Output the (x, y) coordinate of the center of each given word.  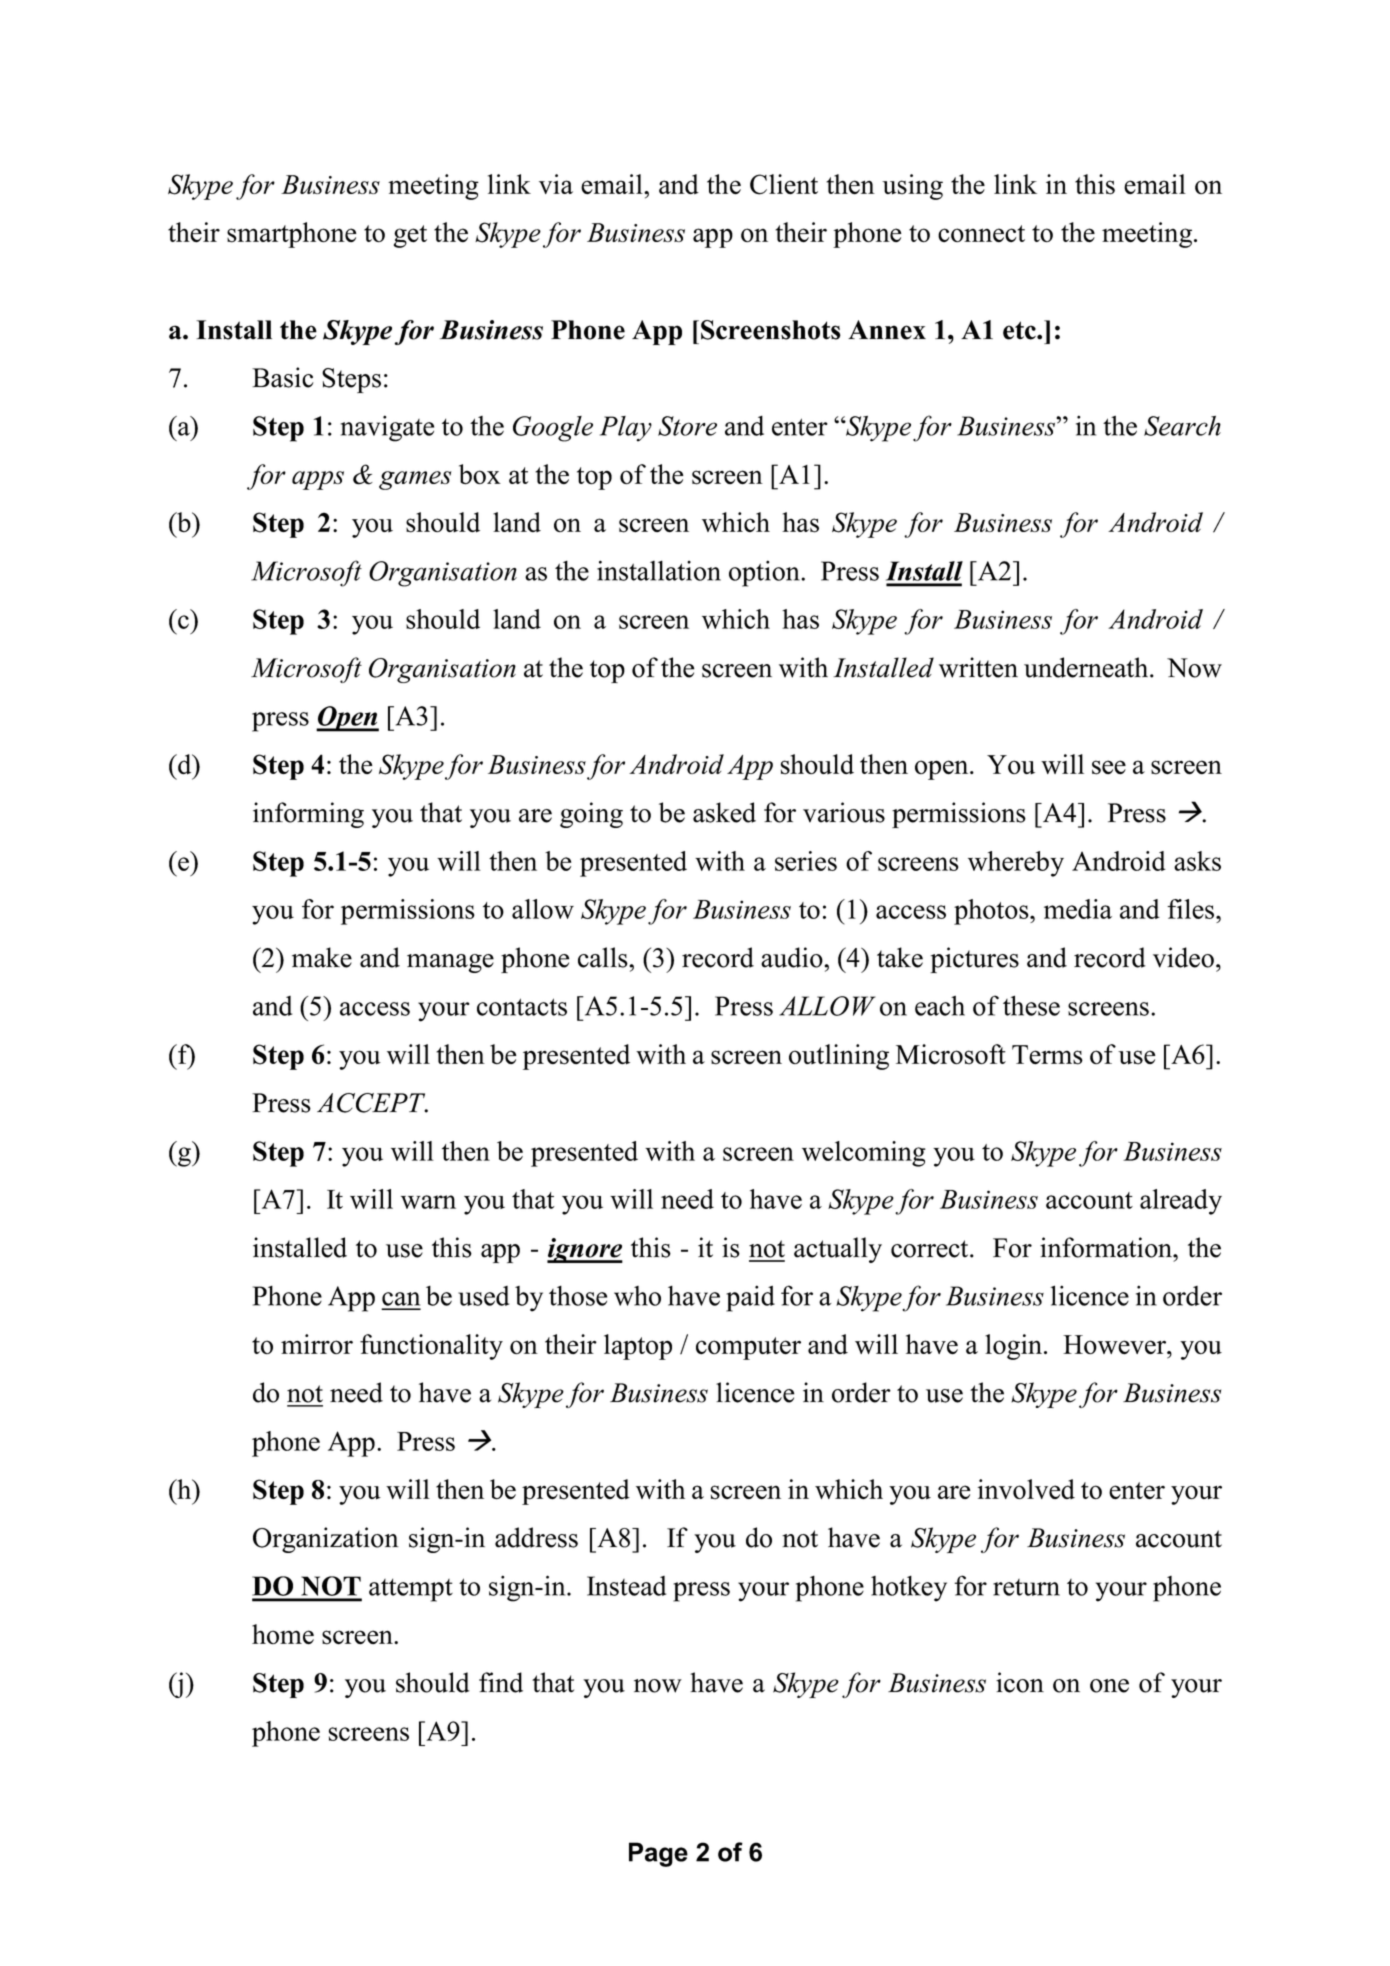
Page (658, 1854)
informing (308, 815)
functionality (431, 1347)
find (501, 1682)
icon (1020, 1682)
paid (750, 1298)
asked (724, 812)
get (410, 236)
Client (784, 184)
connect (981, 233)
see (1109, 767)
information (1107, 1247)
